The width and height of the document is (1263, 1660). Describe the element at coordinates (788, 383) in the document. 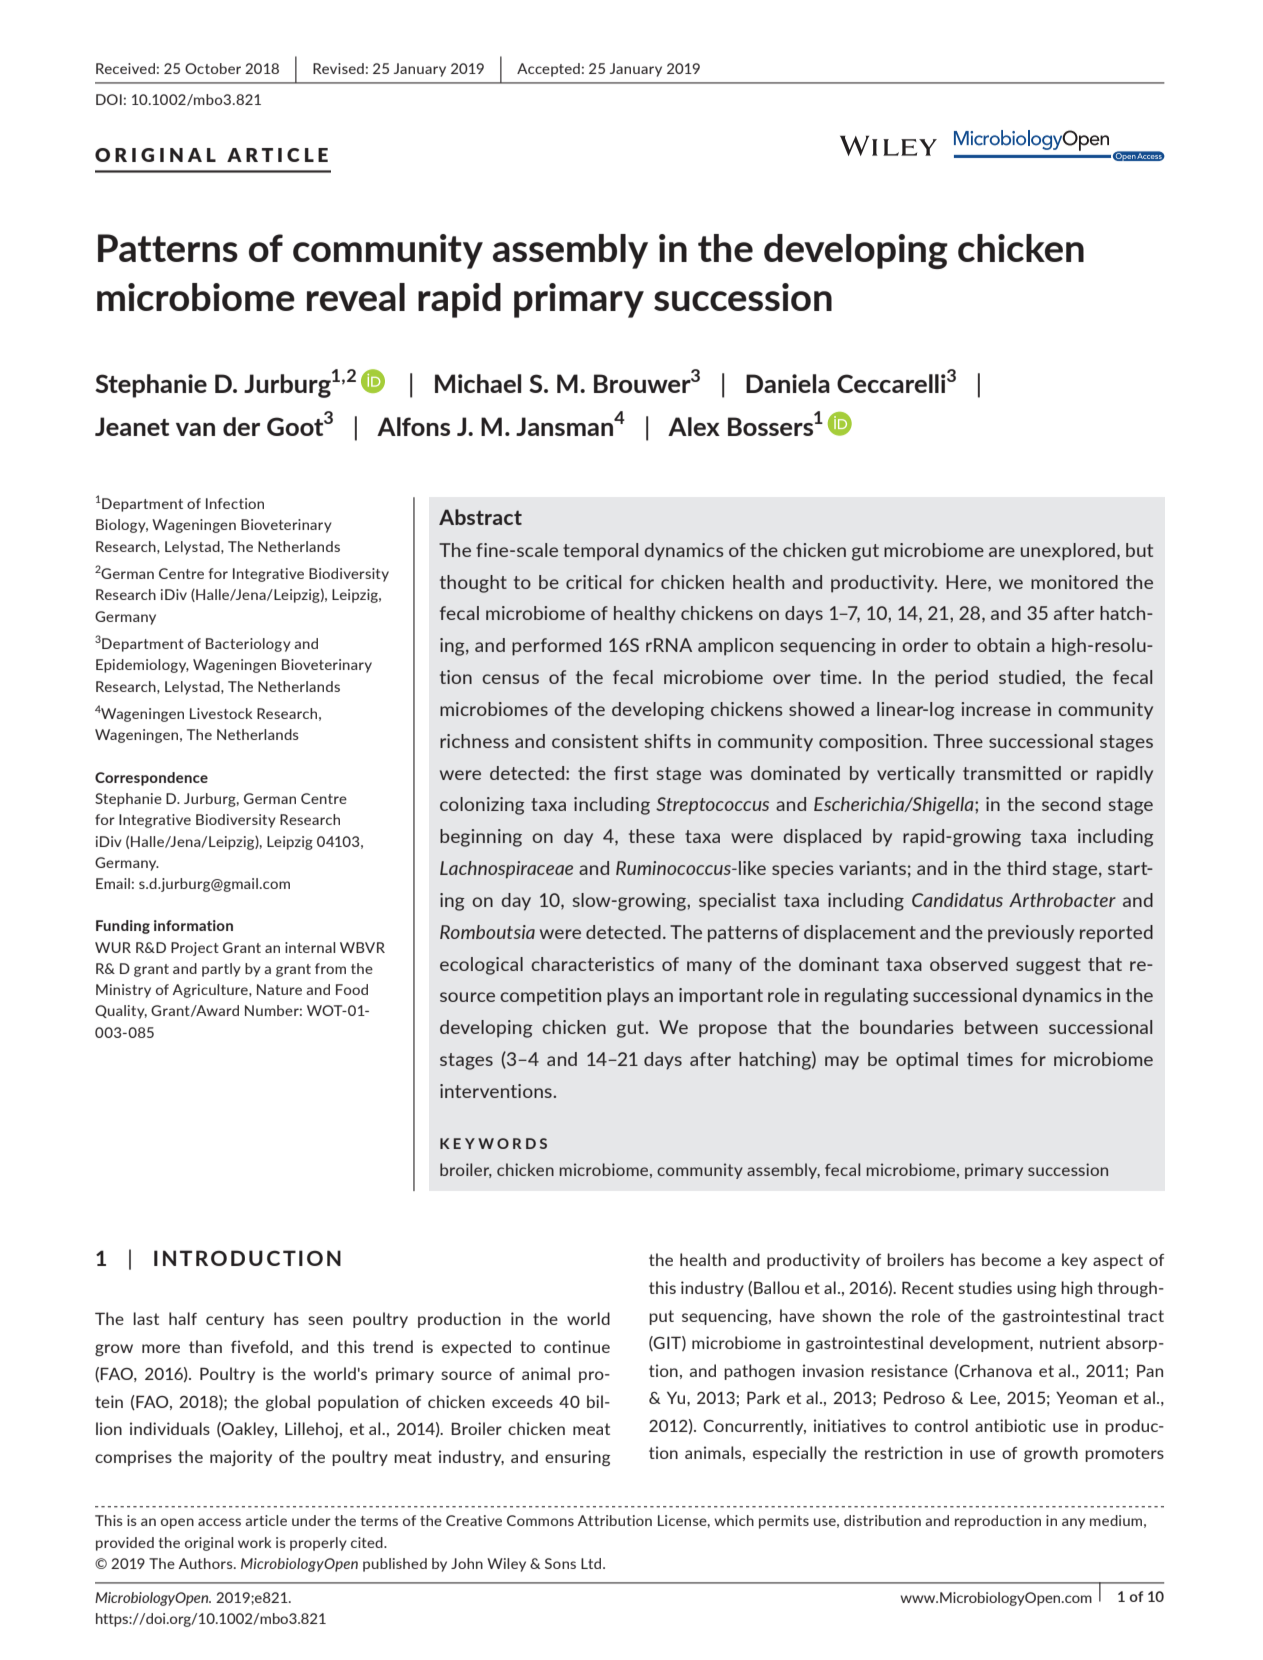

I see `Daniela` at that location.
